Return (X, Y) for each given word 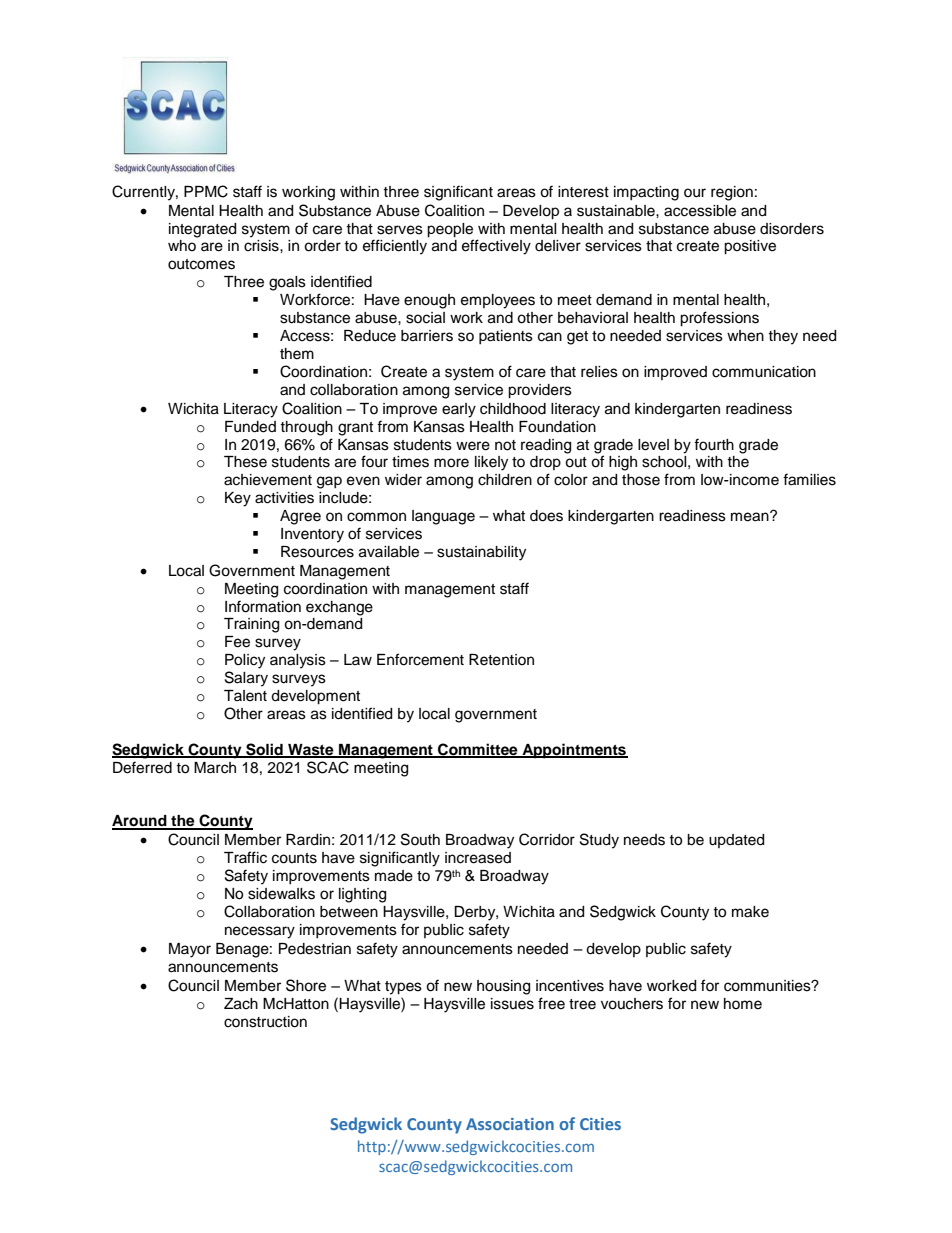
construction (265, 1022)
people (450, 230)
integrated (202, 230)
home (743, 1004)
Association (510, 1124)
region (732, 193)
